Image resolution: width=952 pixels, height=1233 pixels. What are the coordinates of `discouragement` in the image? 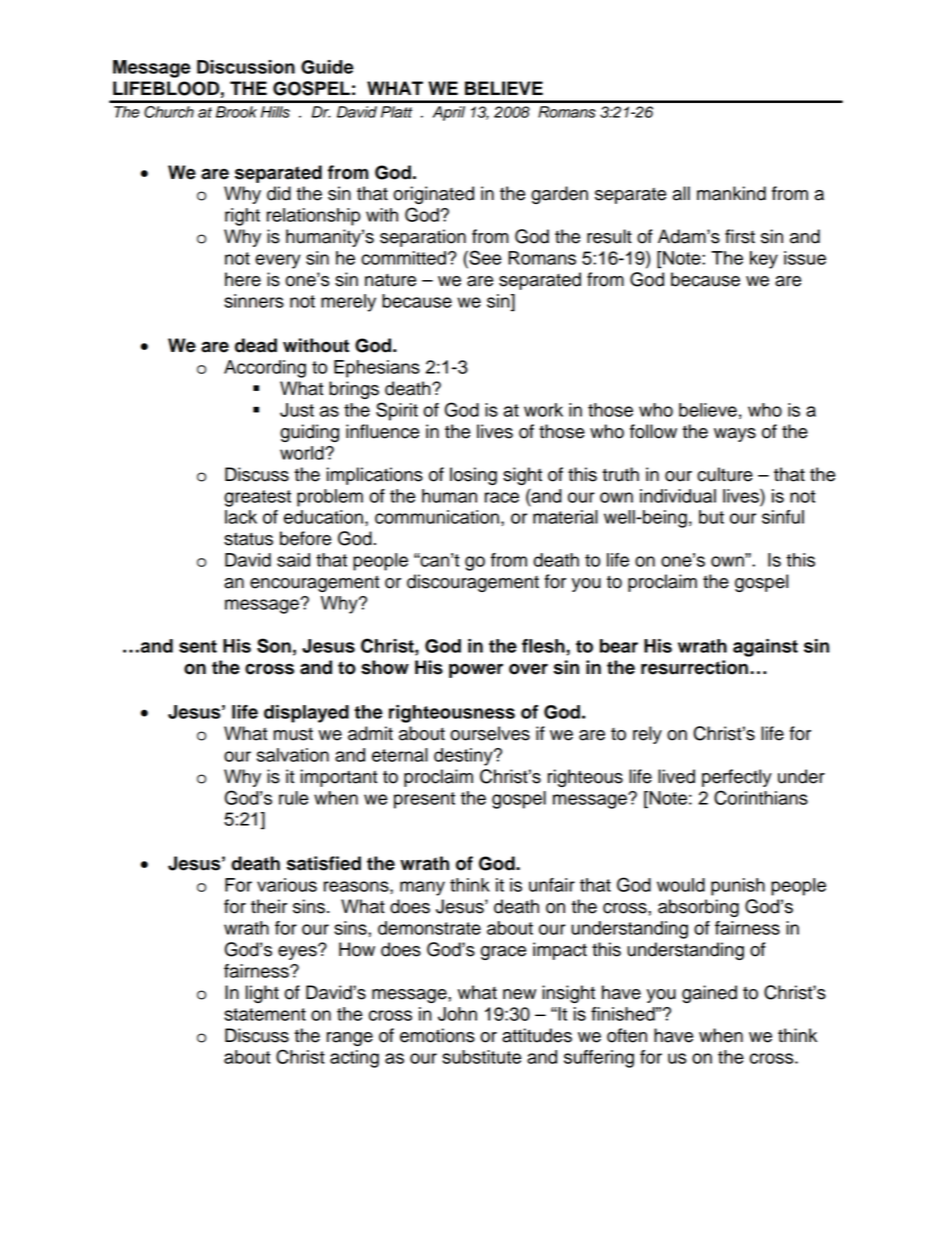 It's located at (473, 583).
